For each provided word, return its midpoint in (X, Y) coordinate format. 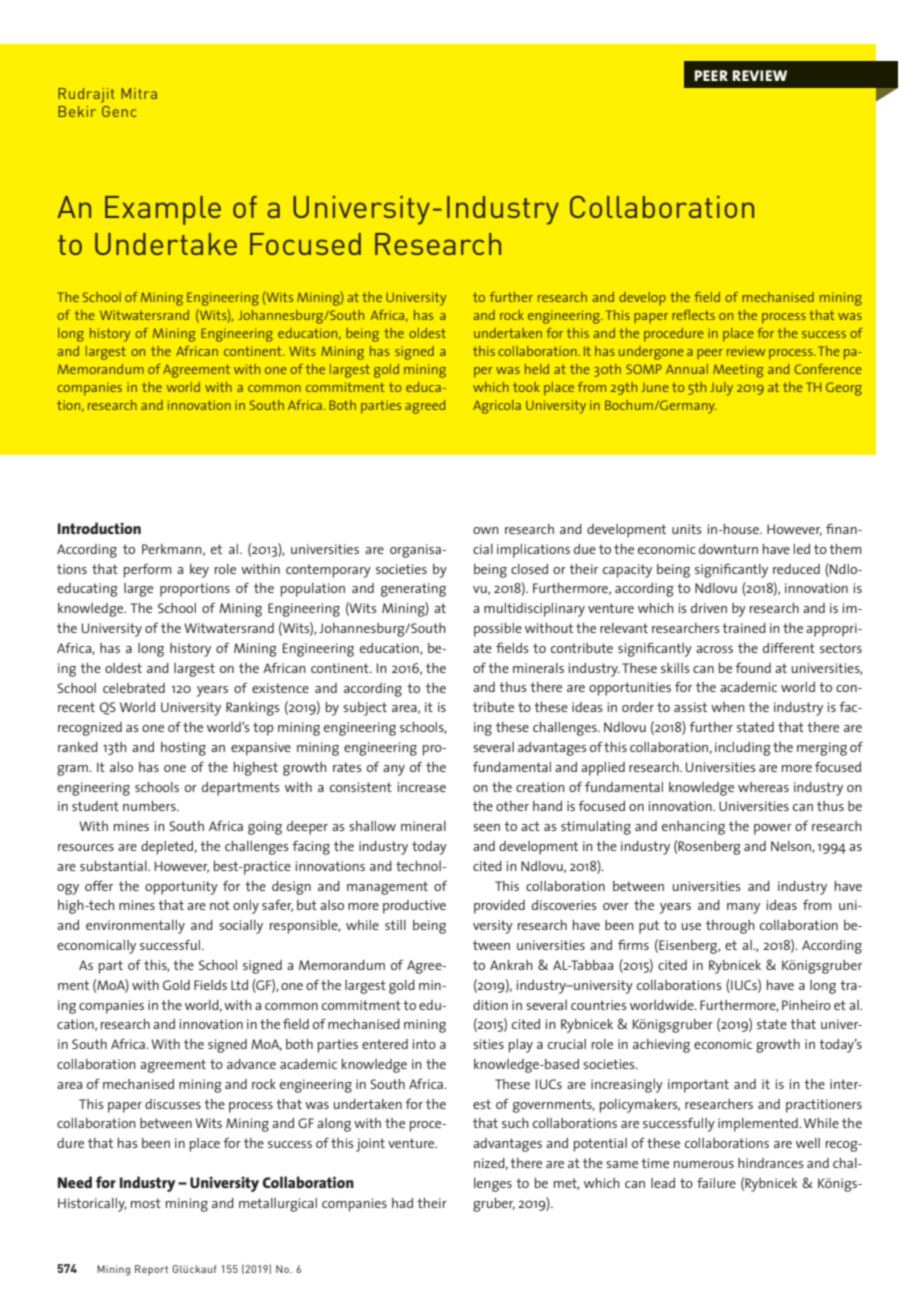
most (146, 1203)
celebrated (134, 688)
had (402, 1203)
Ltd (239, 985)
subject (365, 709)
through (730, 927)
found (753, 667)
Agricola (497, 407)
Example (163, 210)
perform (147, 570)
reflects (693, 315)
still (395, 925)
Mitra (139, 93)
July (721, 389)
